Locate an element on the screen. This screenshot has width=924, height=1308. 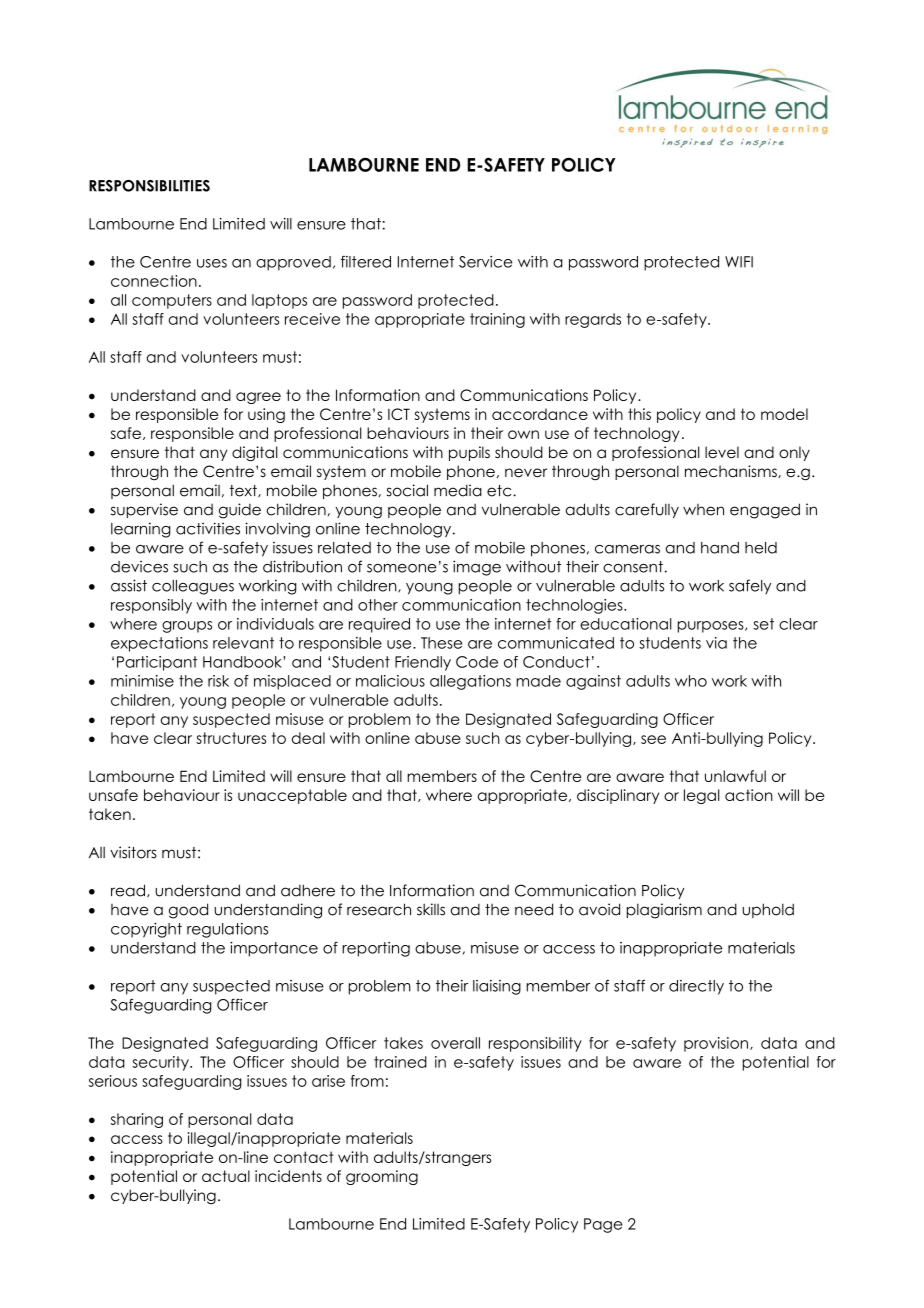
pupils is located at coordinates (469, 453).
